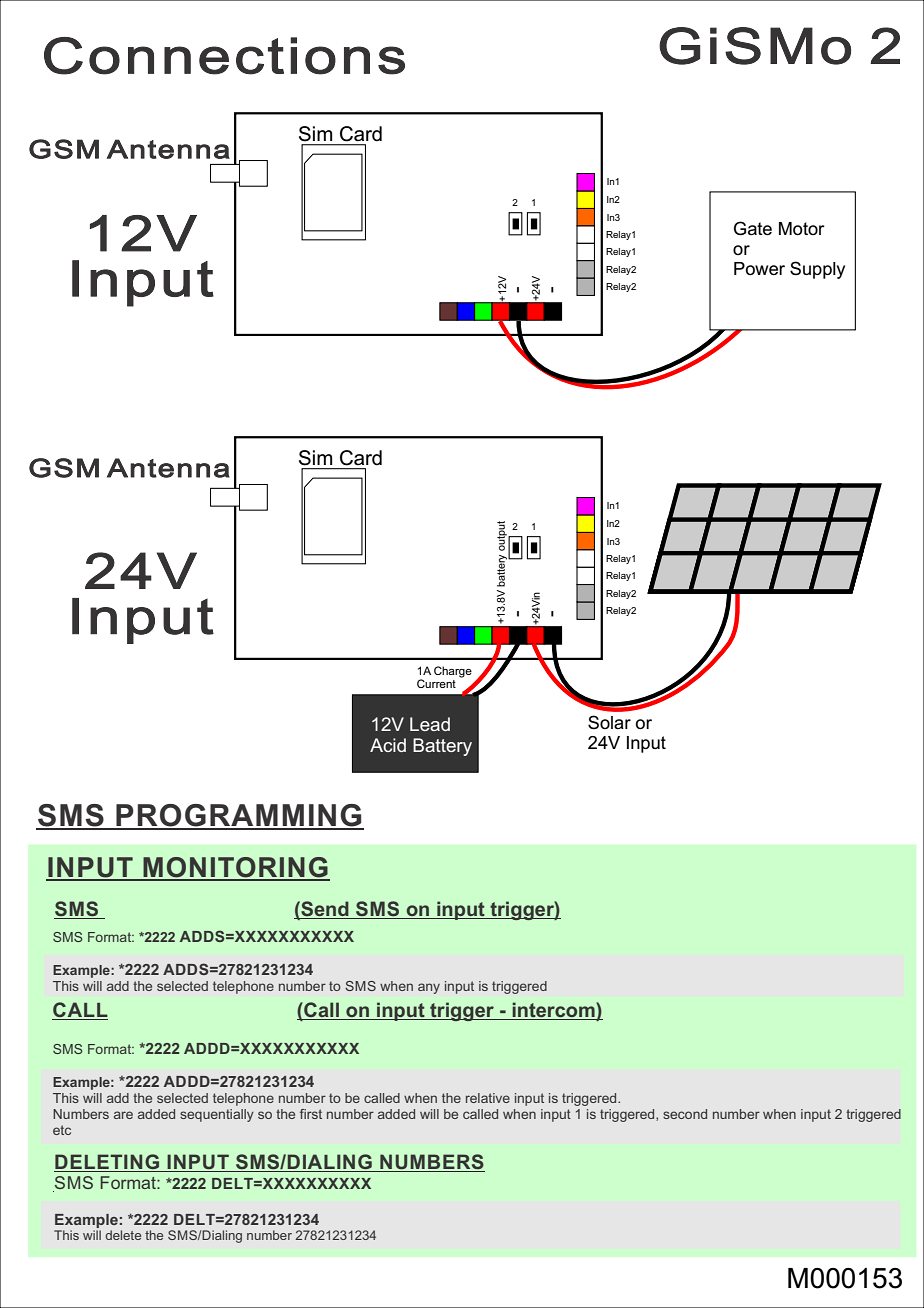 Image resolution: width=924 pixels, height=1308 pixels. I want to click on Gate, so click(753, 228).
